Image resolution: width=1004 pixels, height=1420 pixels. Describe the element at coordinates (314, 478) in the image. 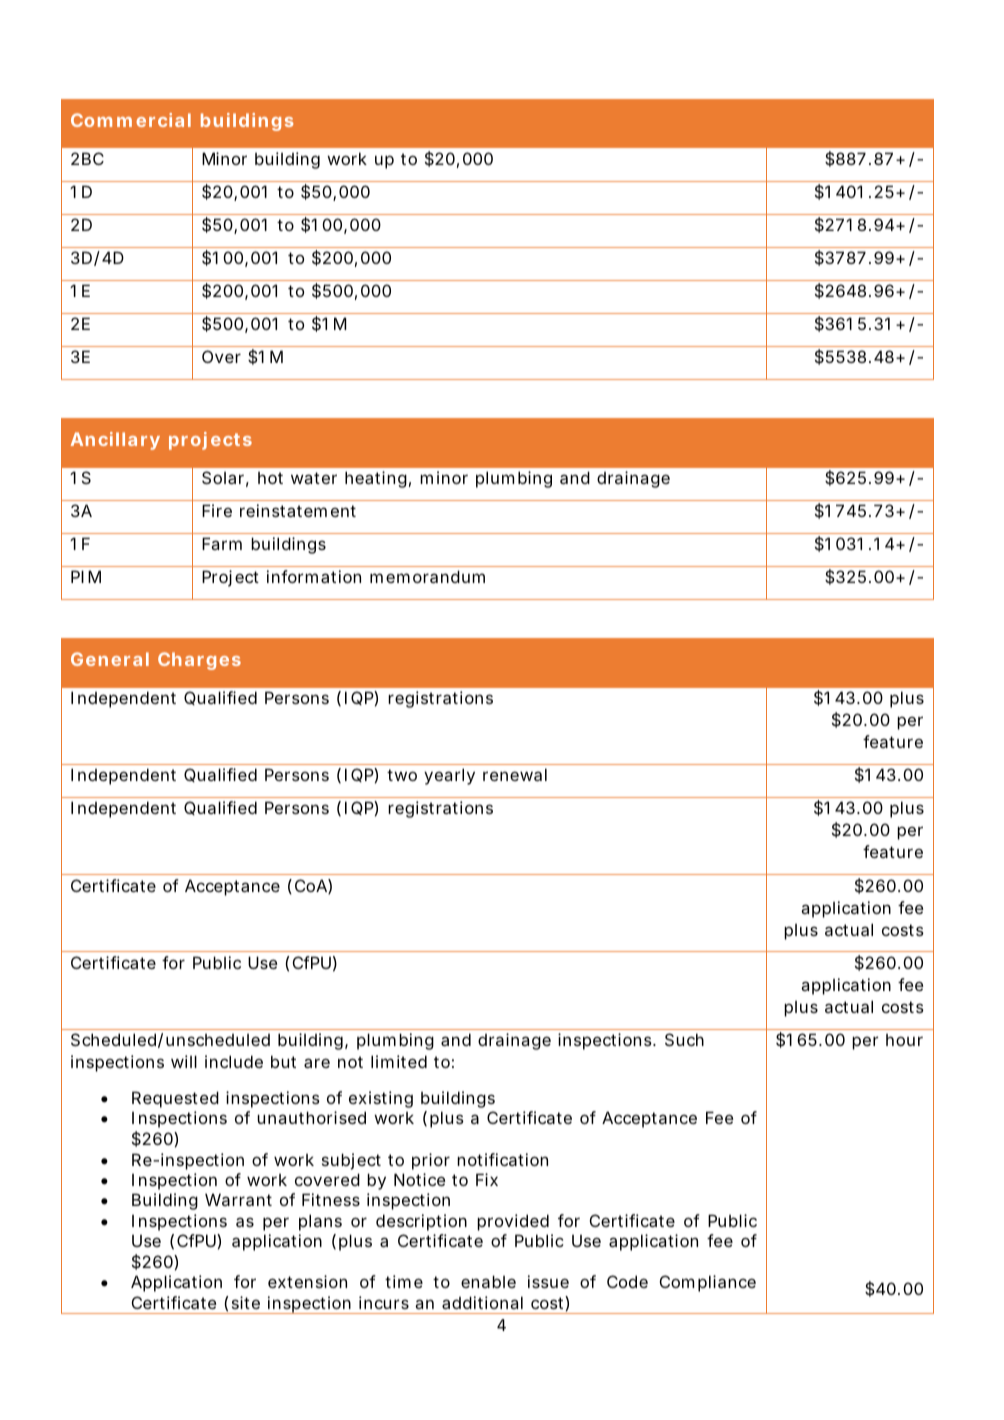

I see `water` at that location.
